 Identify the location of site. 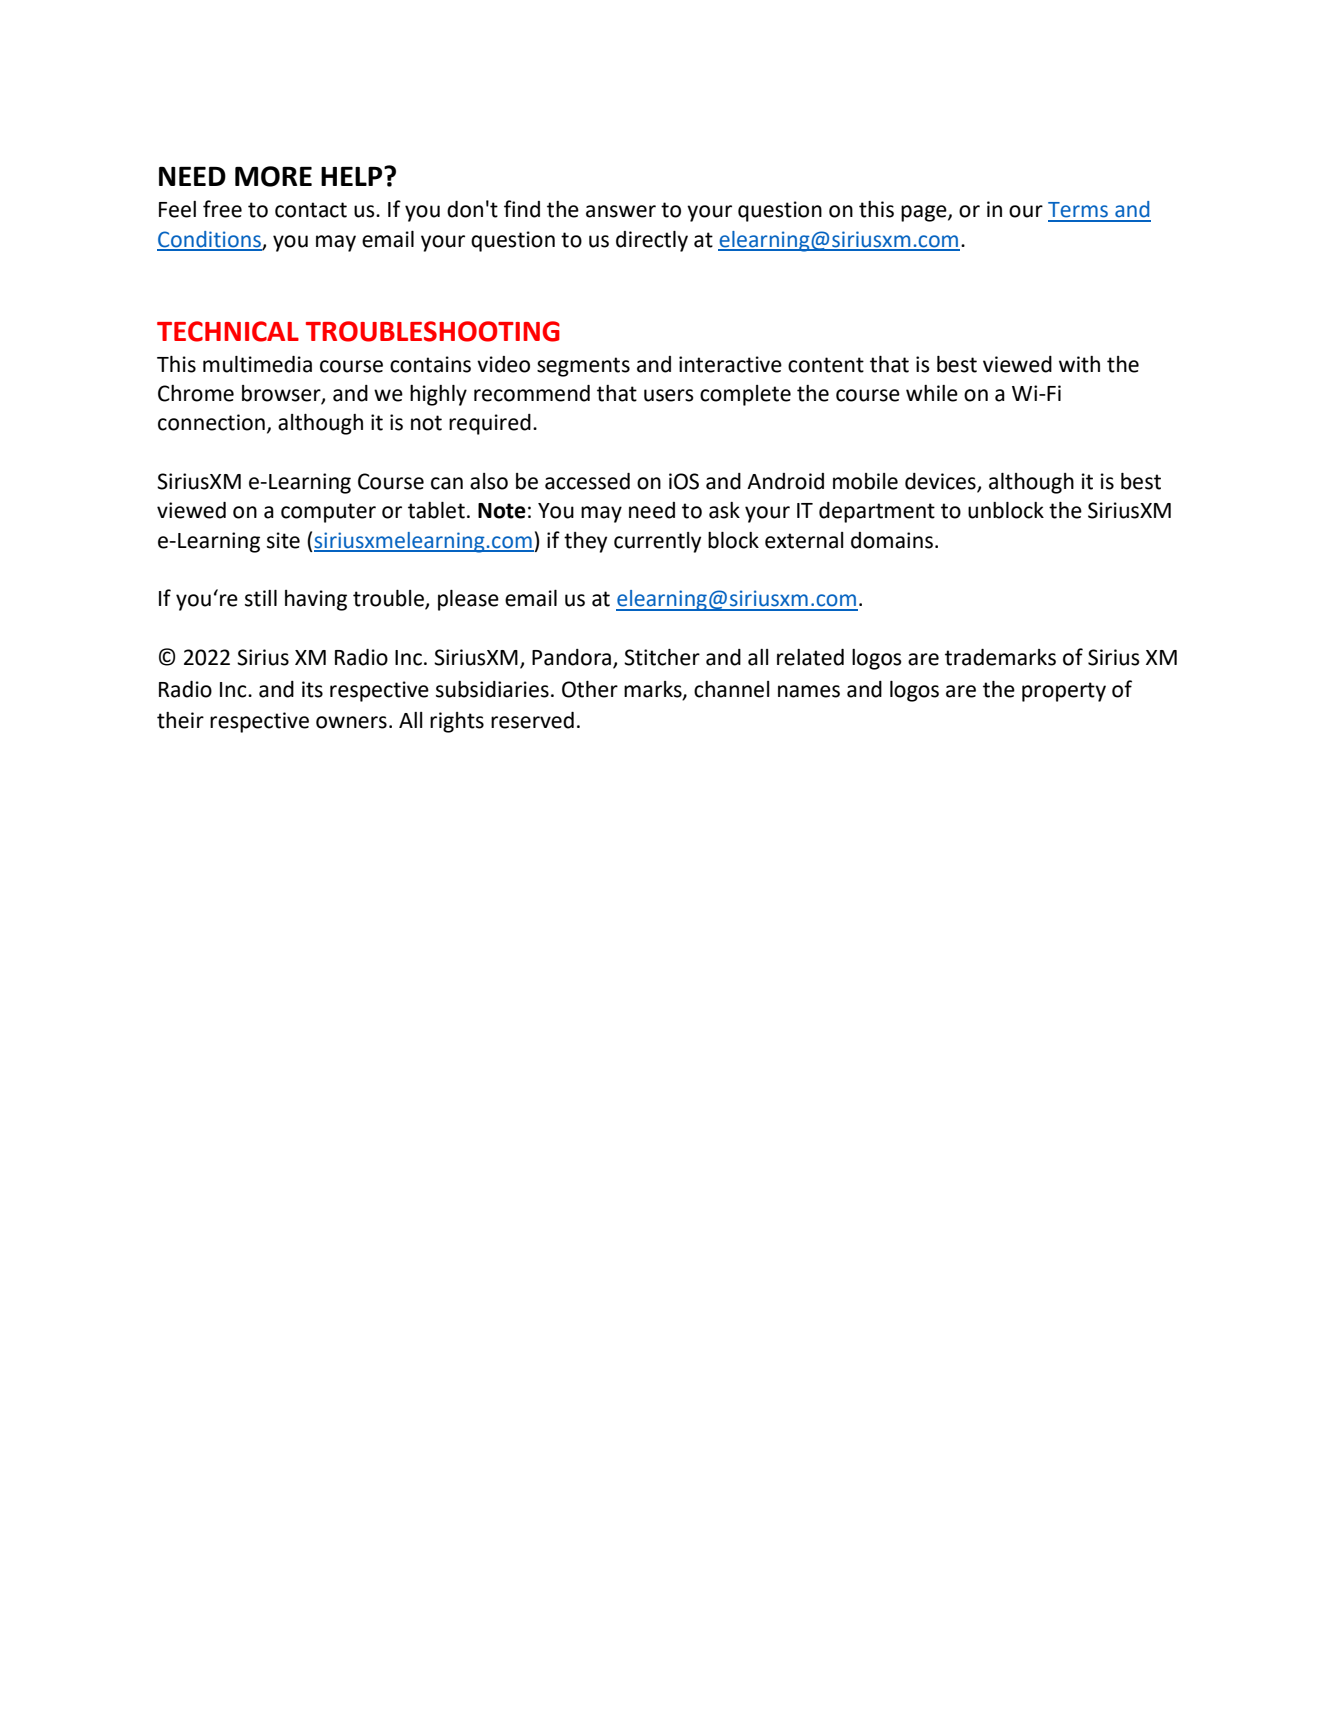
(283, 540).
